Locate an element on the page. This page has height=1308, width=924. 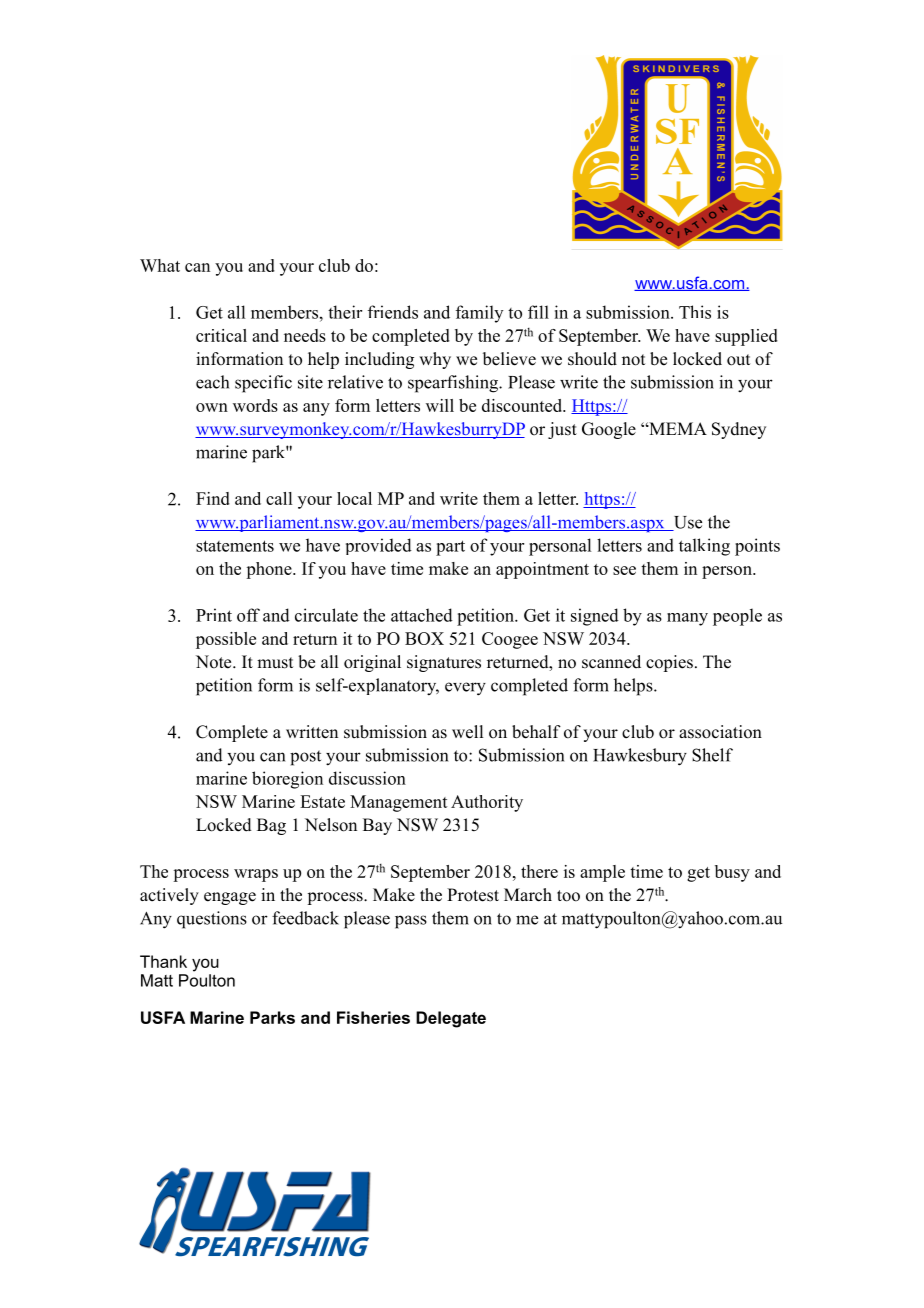
Sydney is located at coordinates (739, 430).
